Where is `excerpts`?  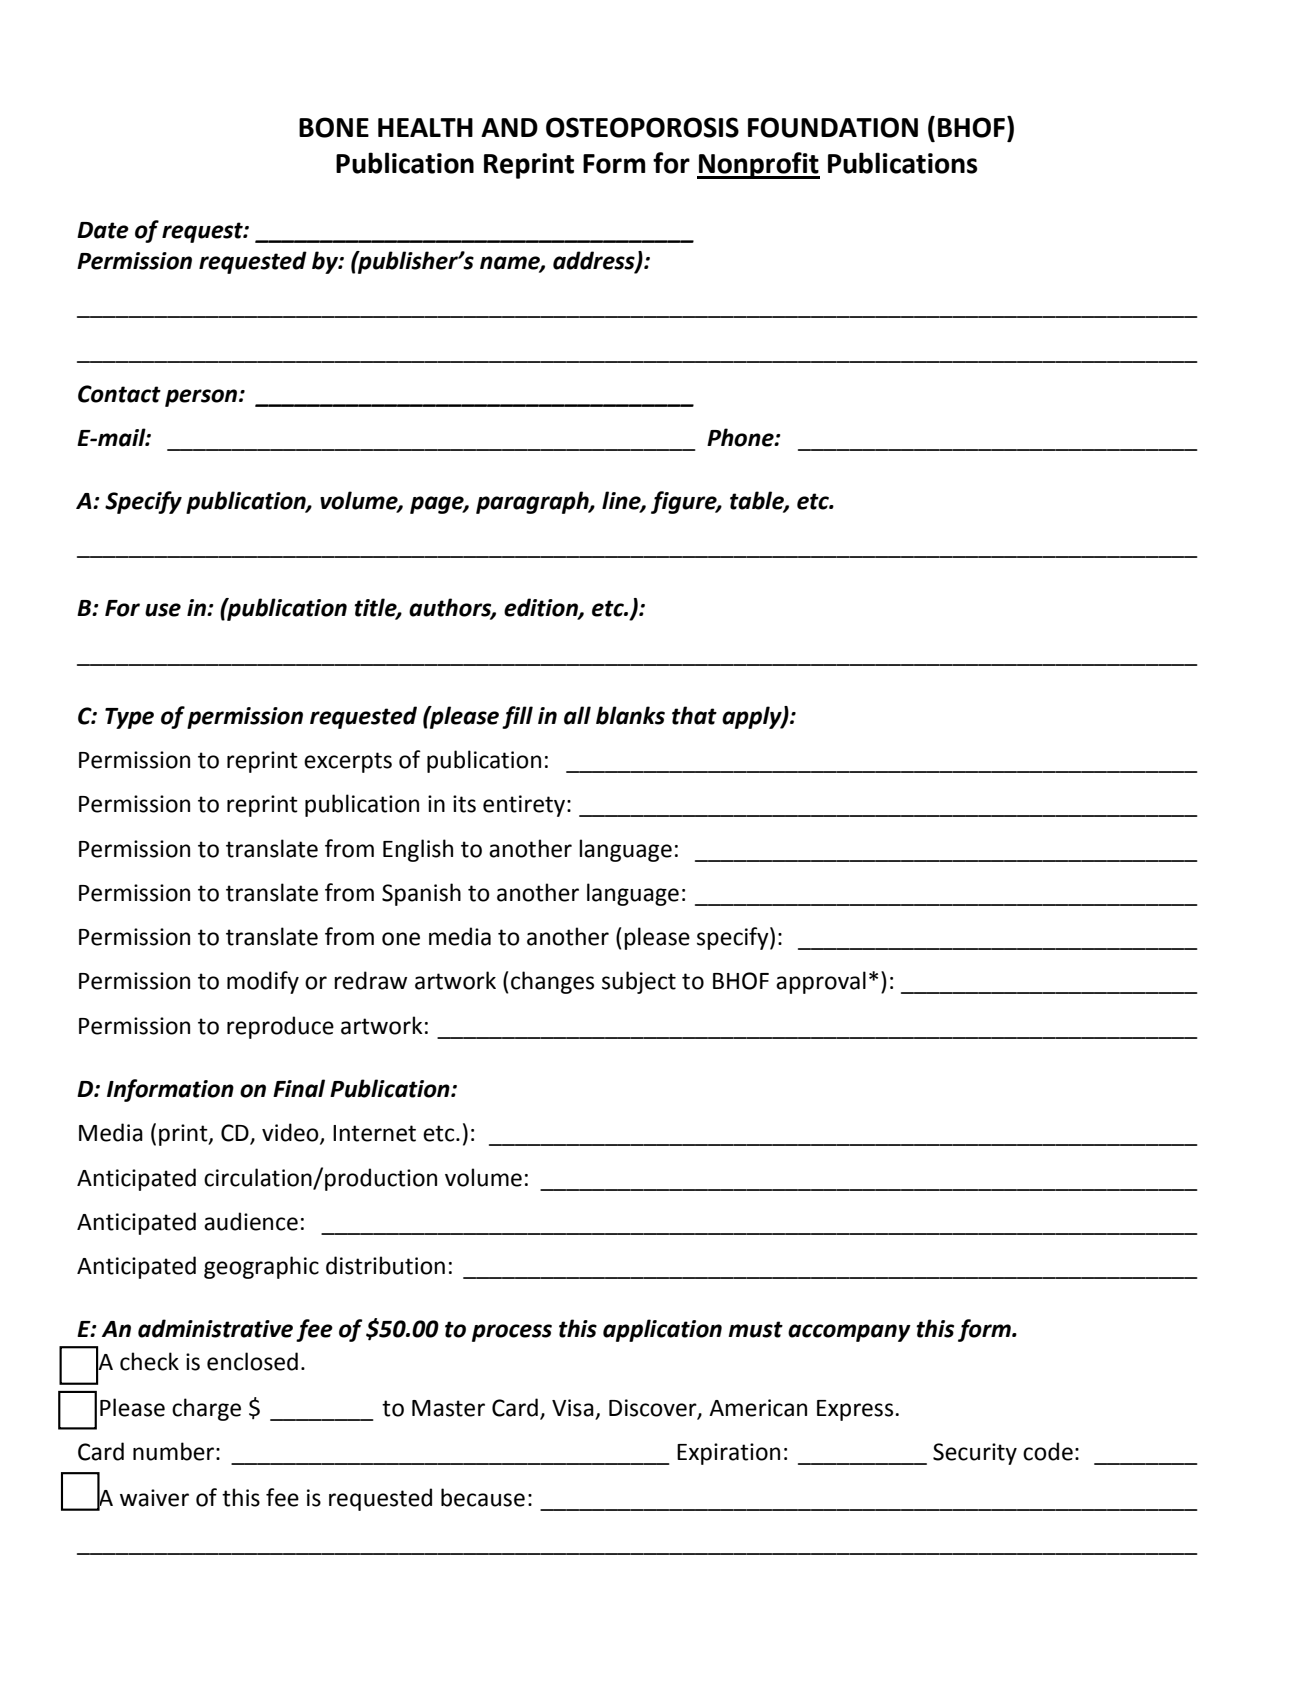 excerpts is located at coordinates (348, 762).
